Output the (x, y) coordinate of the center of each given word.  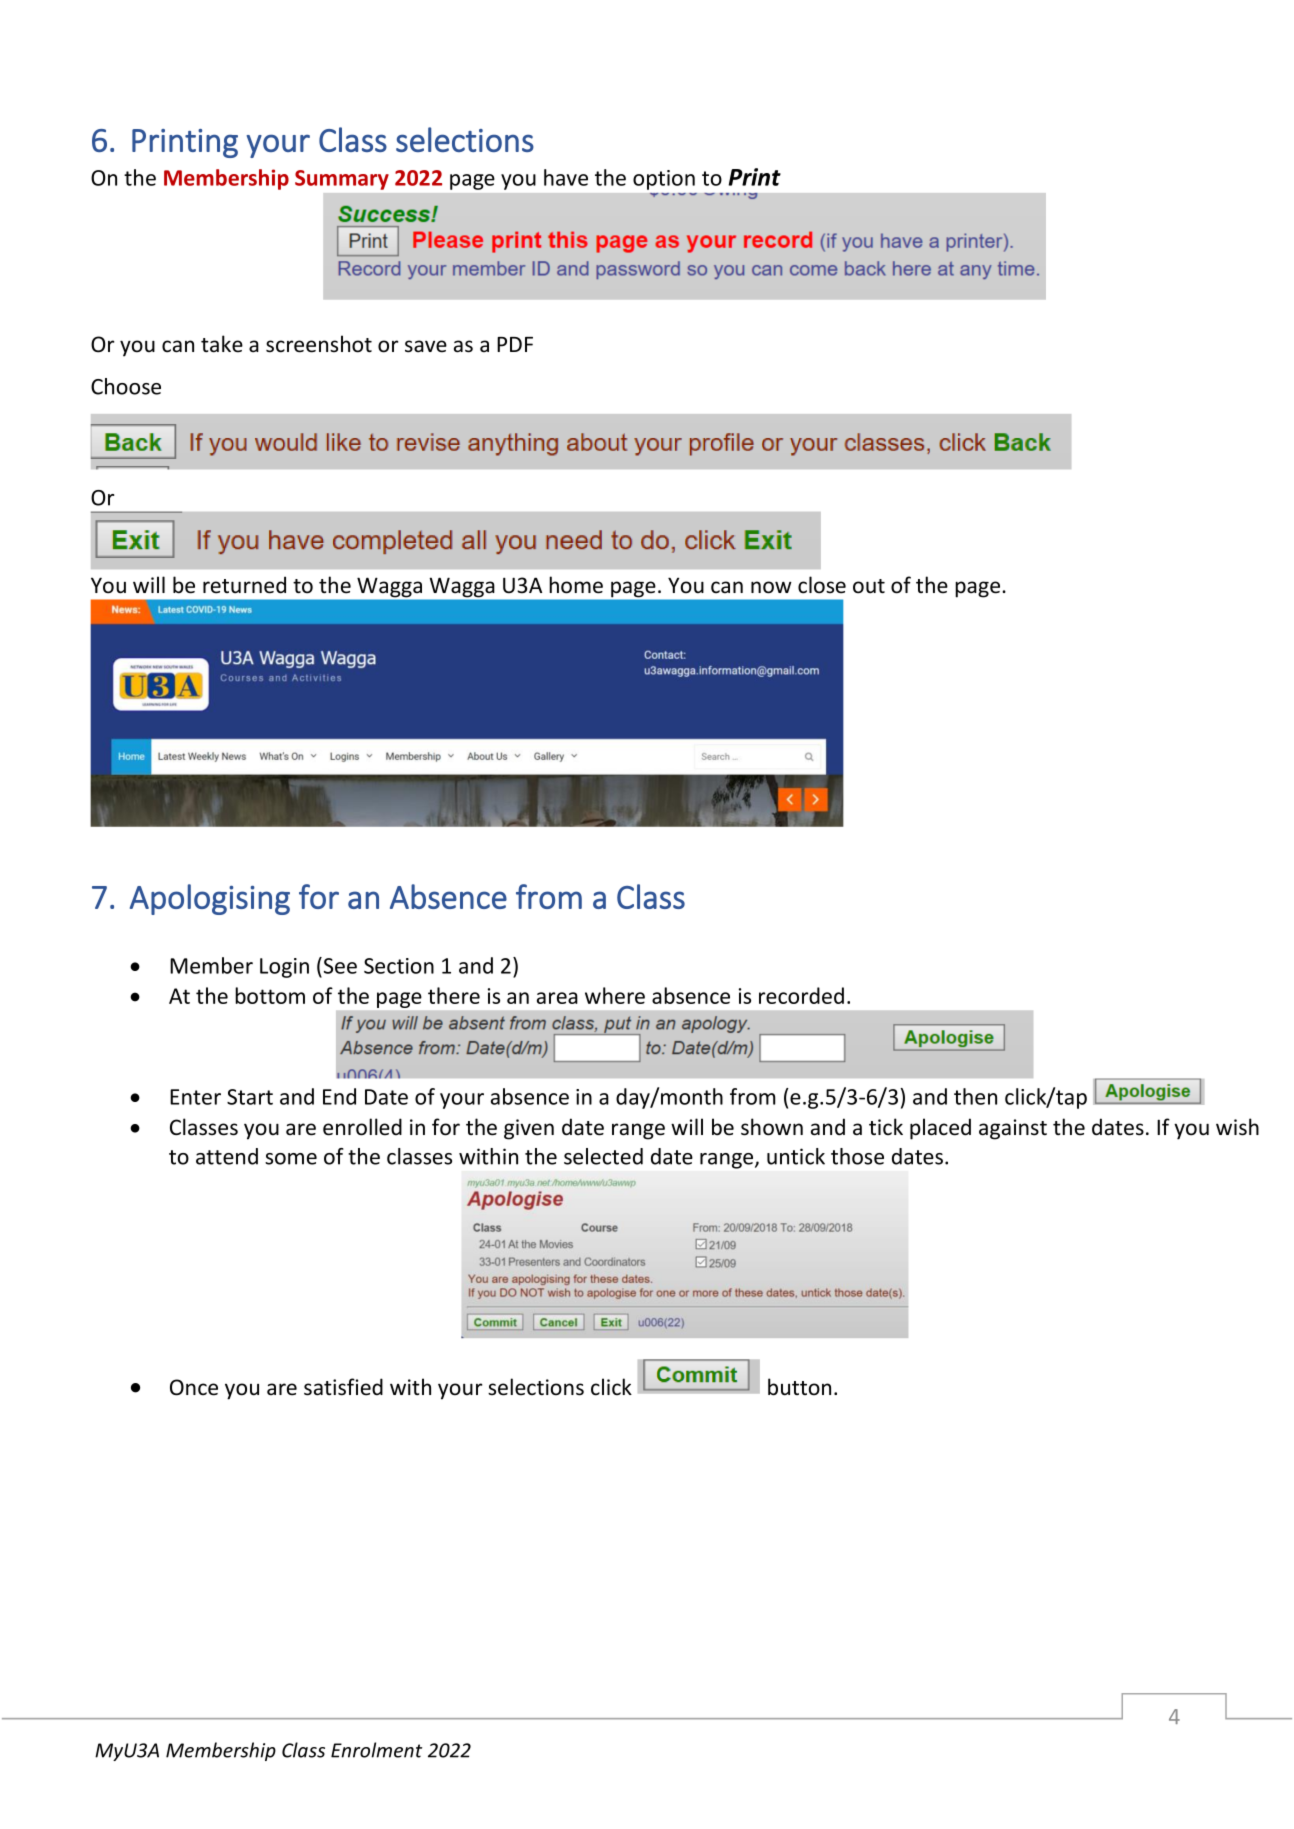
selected (603, 1156)
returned (244, 585)
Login (284, 968)
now (771, 587)
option (664, 180)
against (1013, 1129)
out (869, 586)
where (615, 995)
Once (194, 1387)
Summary (342, 180)
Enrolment (376, 1750)
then (975, 1096)
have (566, 177)
